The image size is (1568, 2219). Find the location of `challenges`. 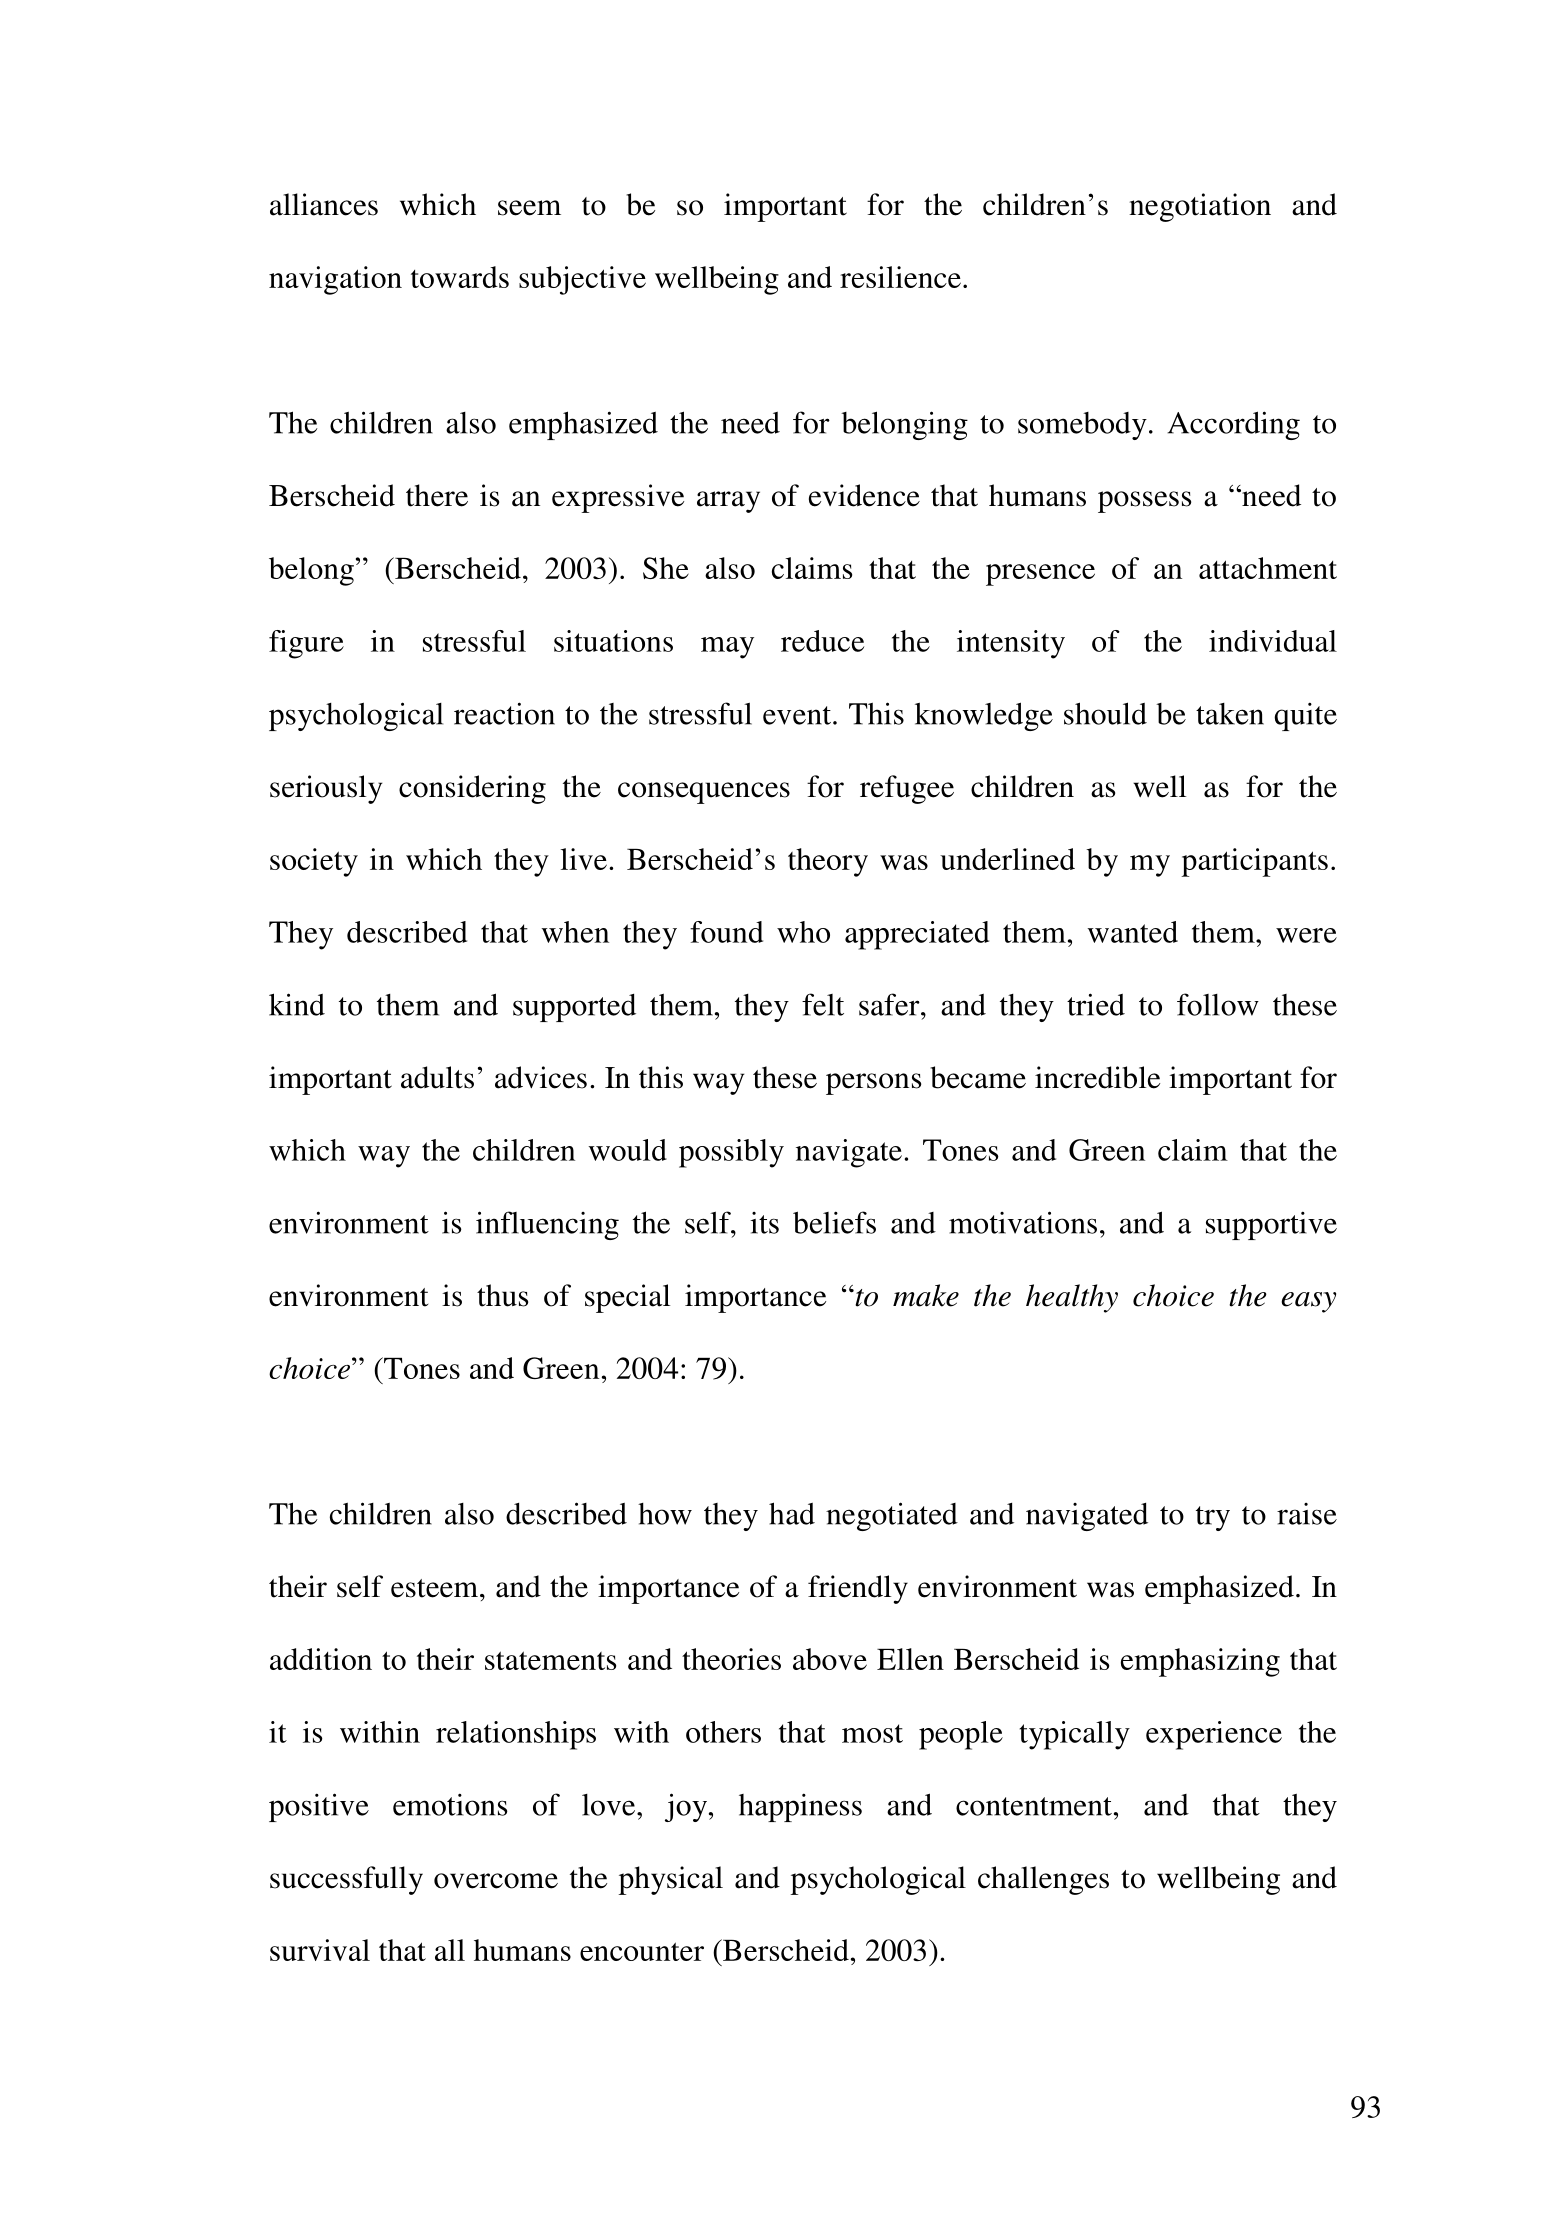

challenges is located at coordinates (1043, 1880).
